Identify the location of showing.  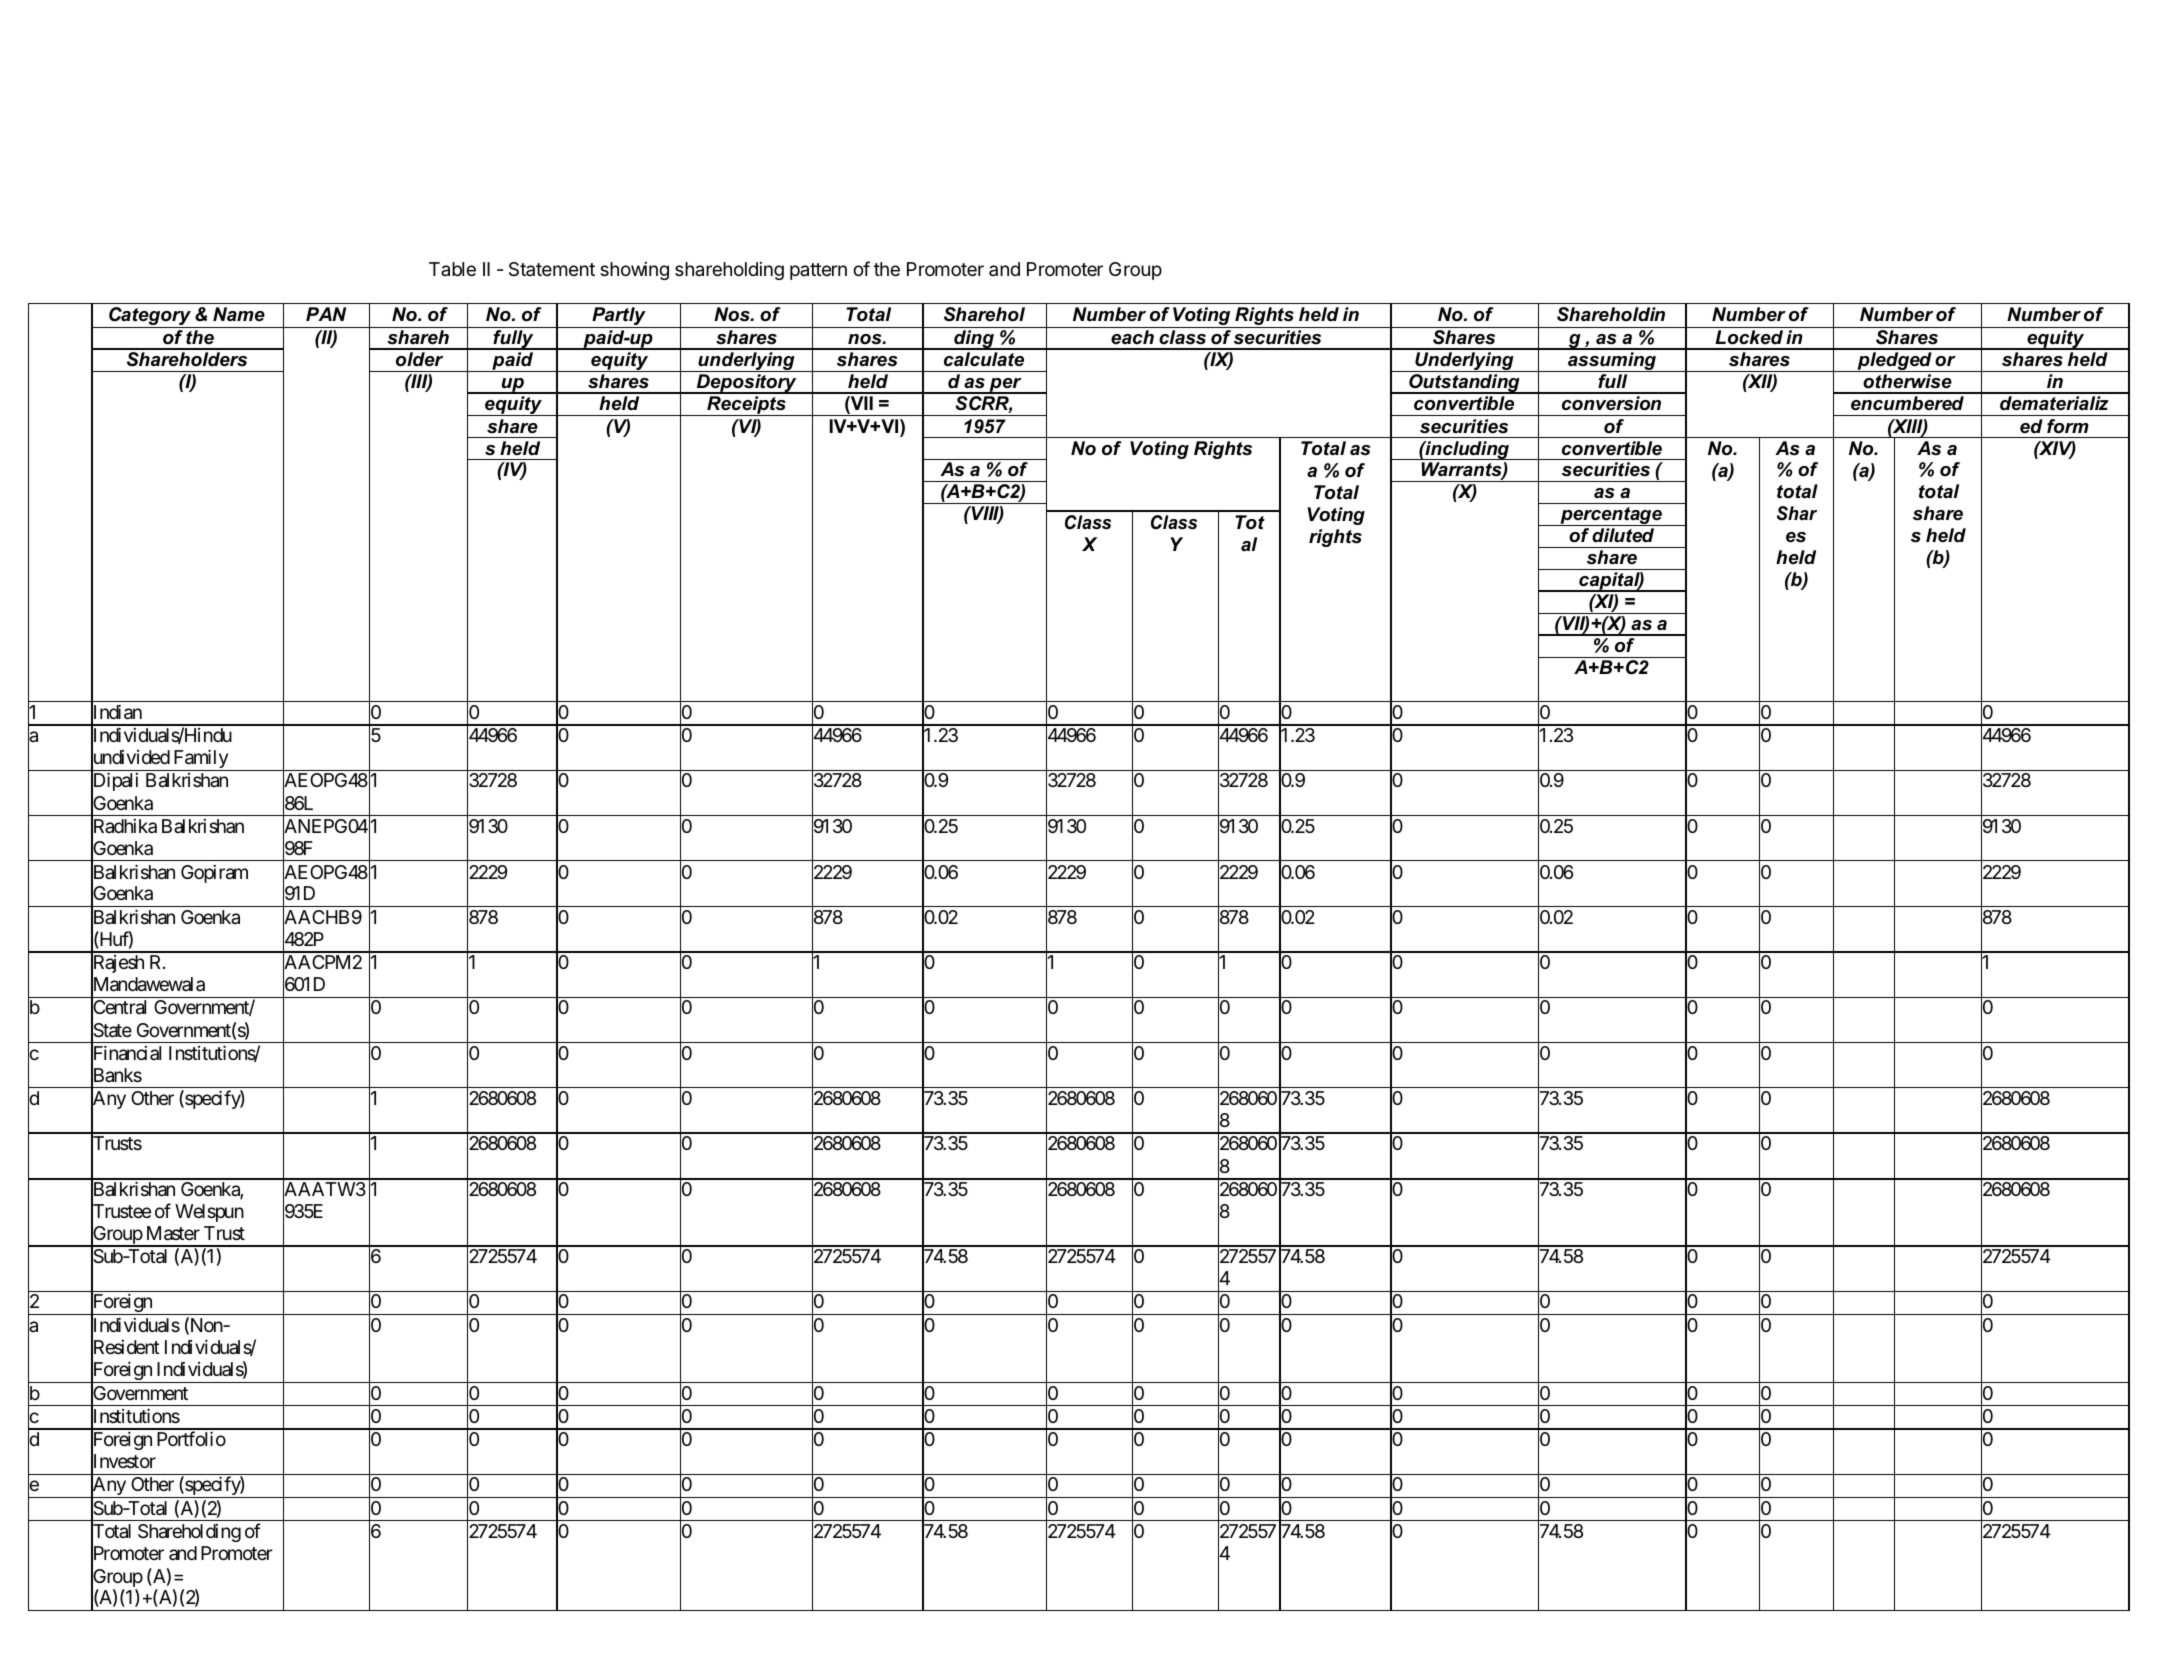
(634, 271).
